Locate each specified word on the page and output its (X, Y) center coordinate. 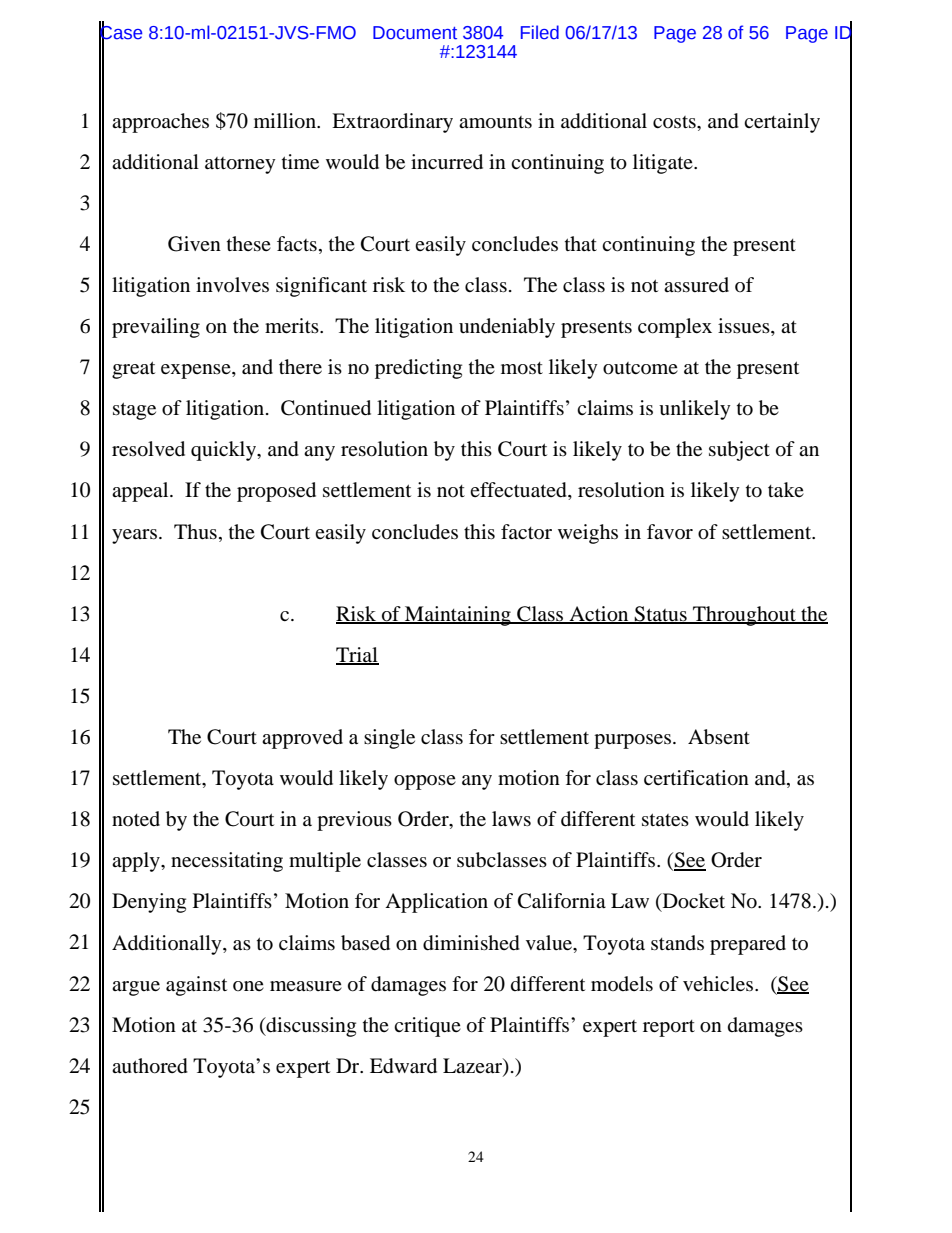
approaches (160, 123)
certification (696, 778)
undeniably (507, 328)
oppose (425, 782)
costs (675, 122)
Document (415, 33)
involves (232, 284)
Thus (195, 532)
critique (427, 1027)
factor (526, 531)
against (196, 986)
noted (136, 818)
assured (696, 284)
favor (670, 531)
